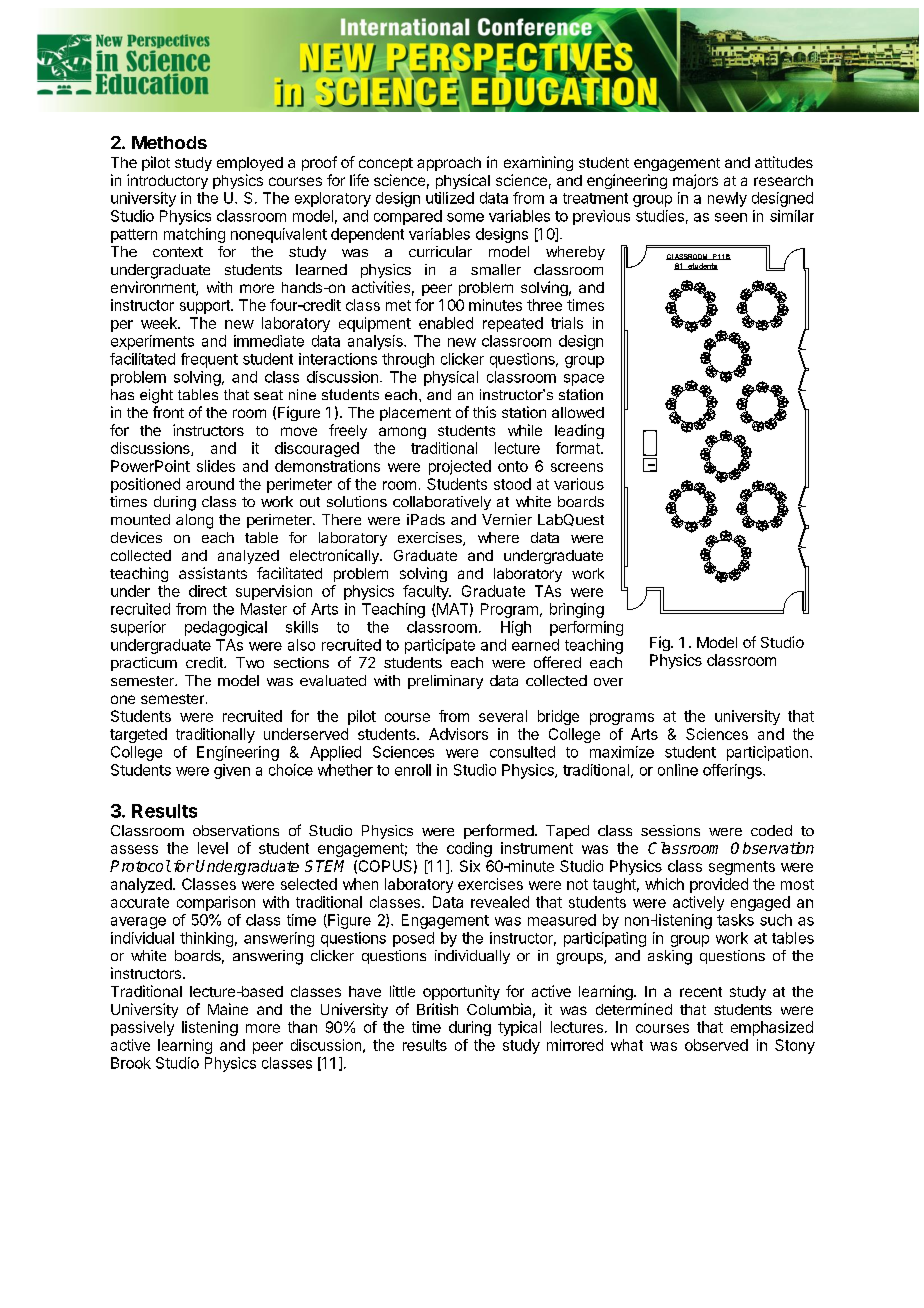 The image size is (924, 1308). What do you see at coordinates (250, 164) in the document?
I see `employed` at bounding box center [250, 164].
